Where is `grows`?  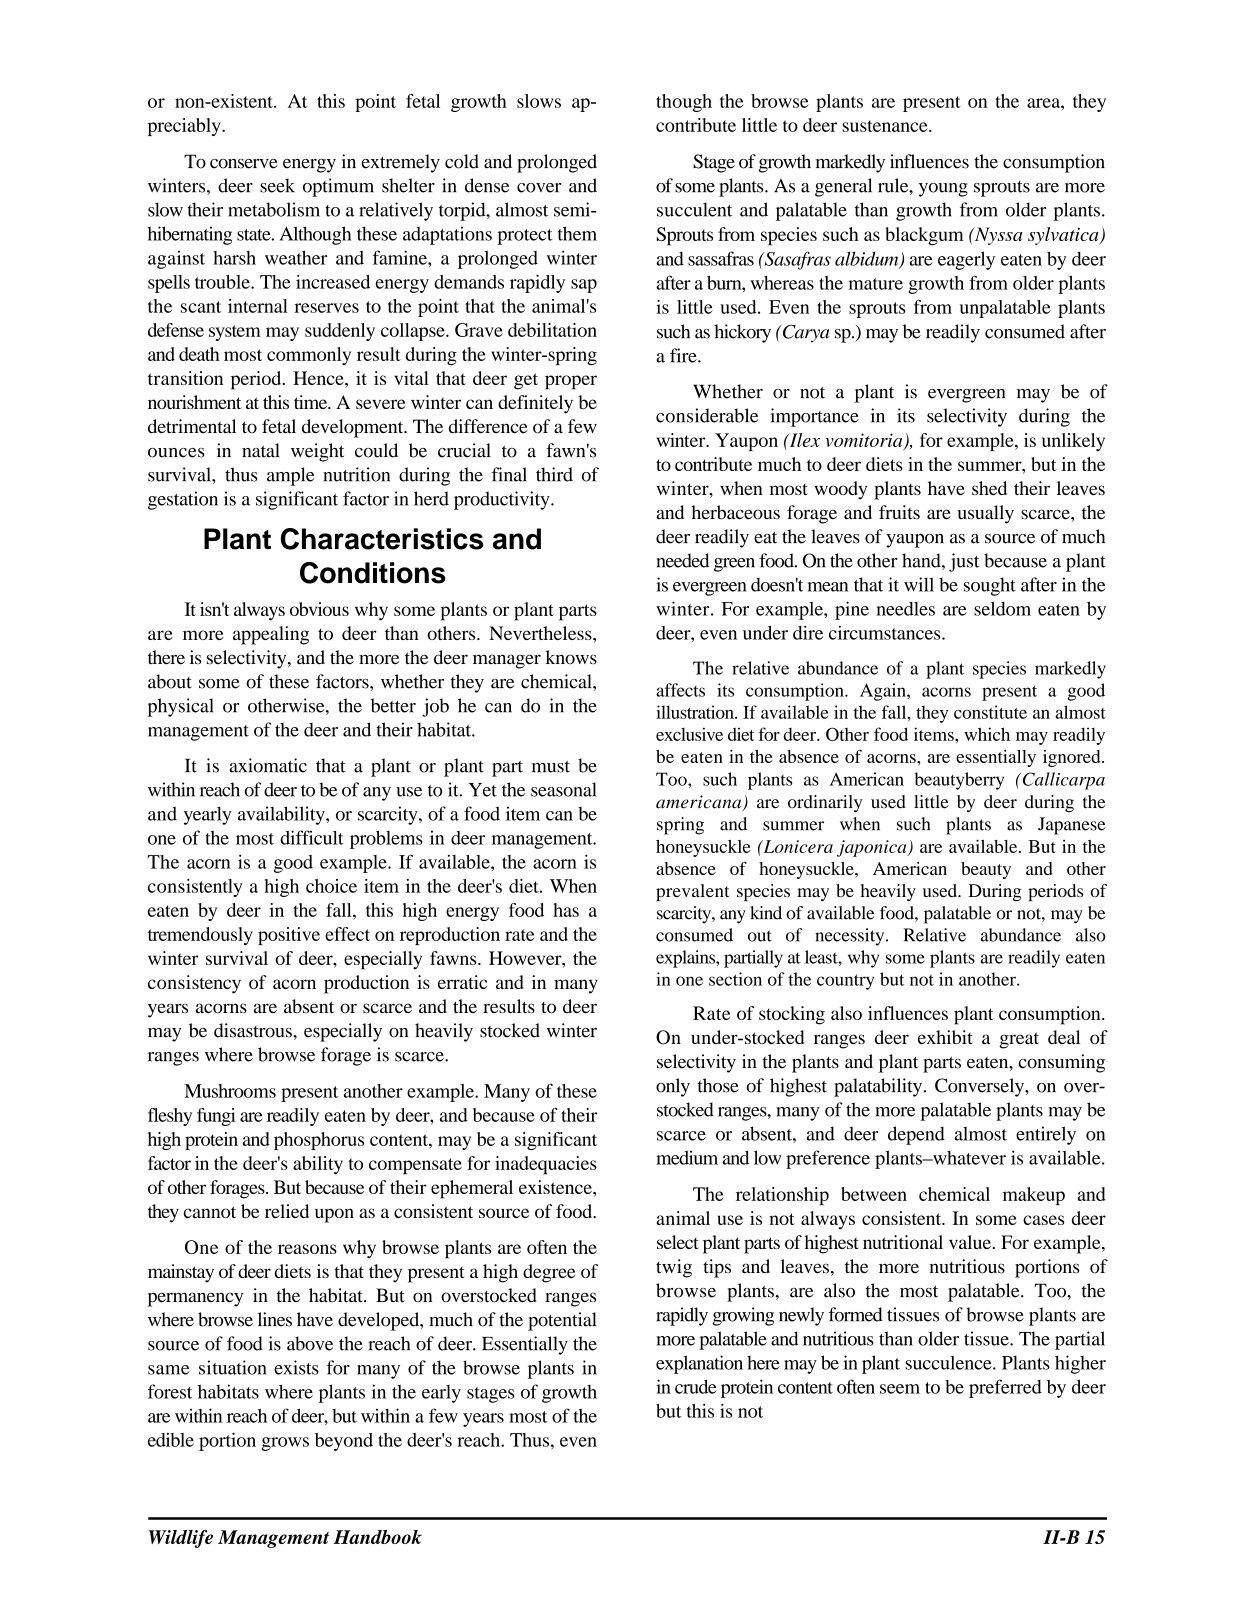
grows is located at coordinates (285, 1444).
